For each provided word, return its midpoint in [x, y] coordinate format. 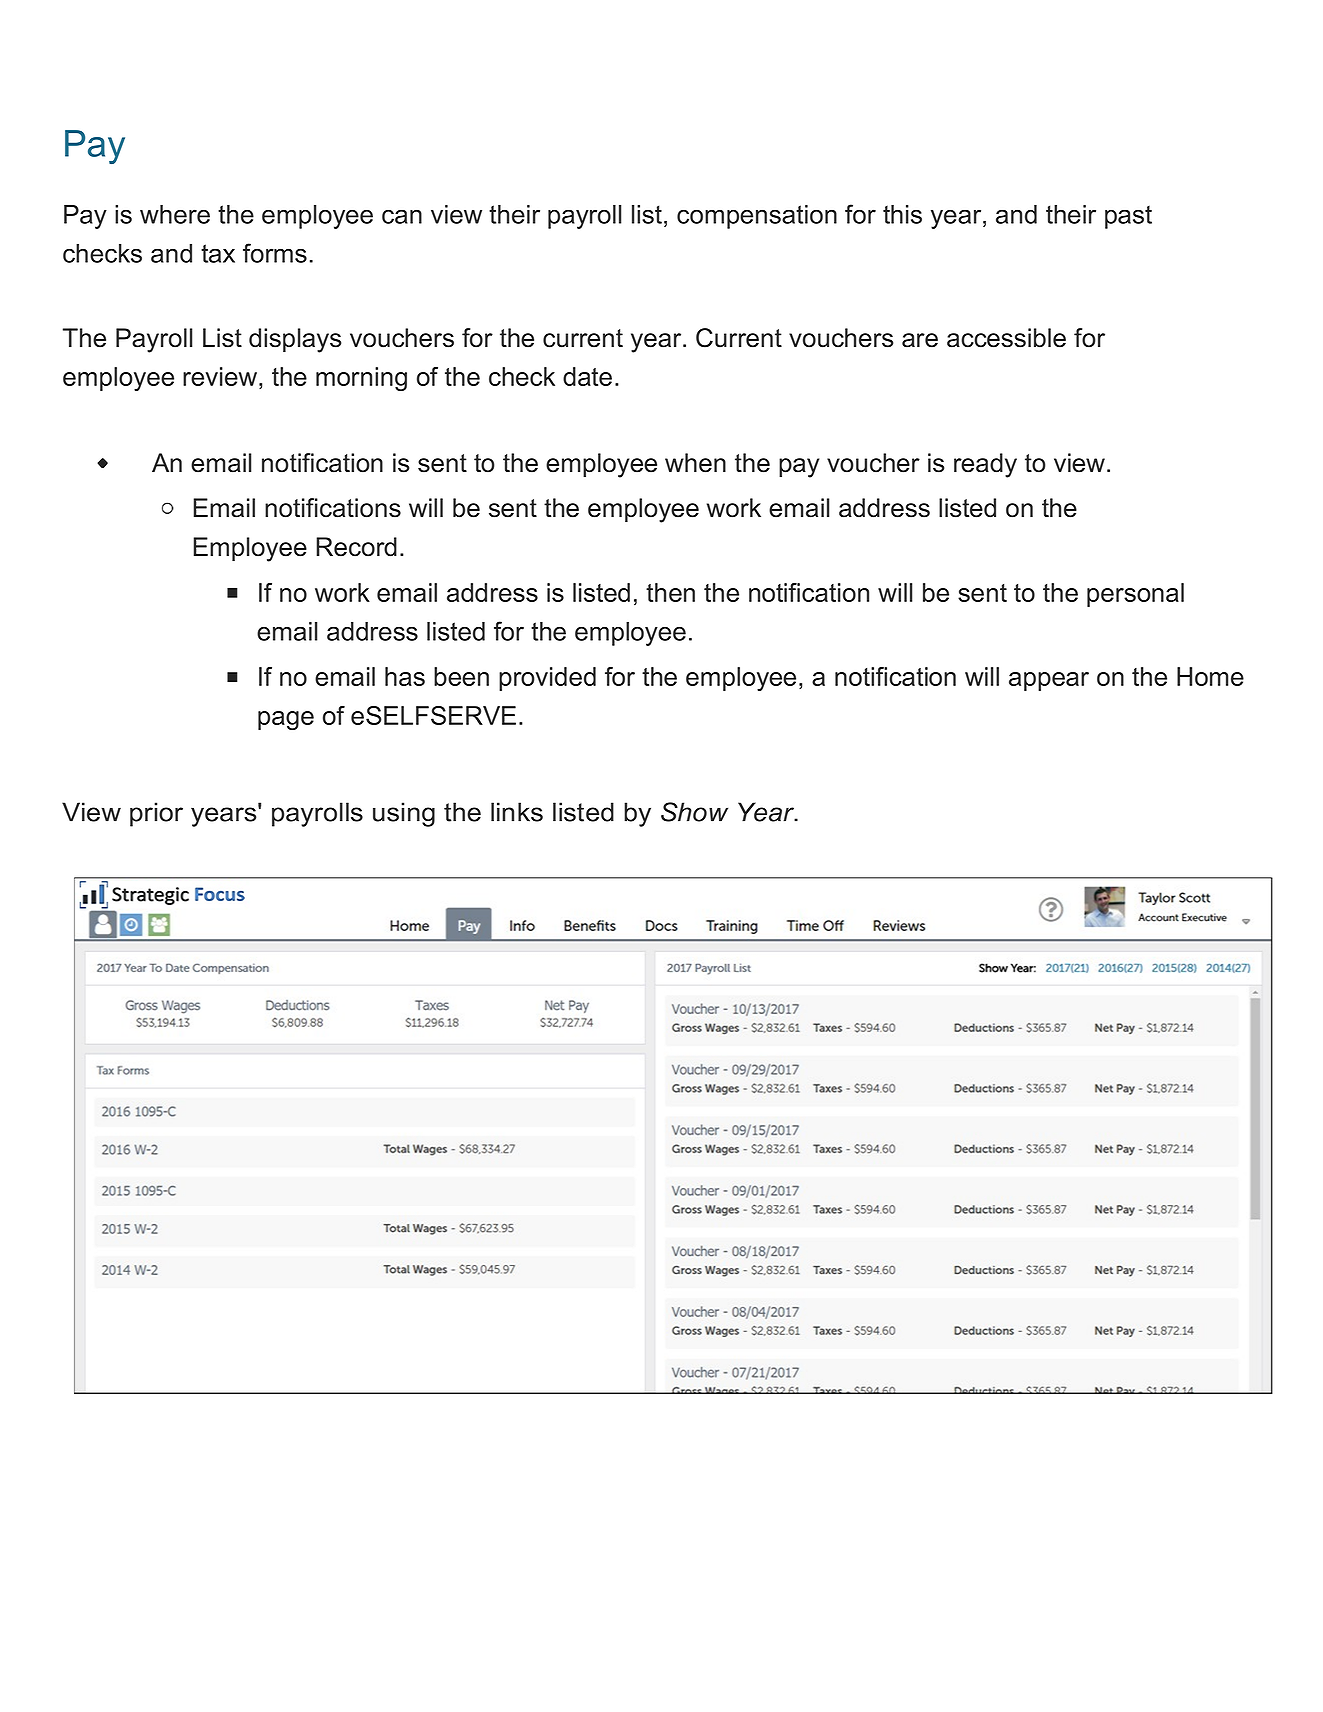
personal [1135, 595]
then [670, 592]
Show [694, 812]
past [1128, 217]
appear [1049, 681]
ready [985, 465]
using [404, 814]
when [695, 463]
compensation [757, 217]
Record [356, 547]
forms [275, 253]
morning [361, 379]
